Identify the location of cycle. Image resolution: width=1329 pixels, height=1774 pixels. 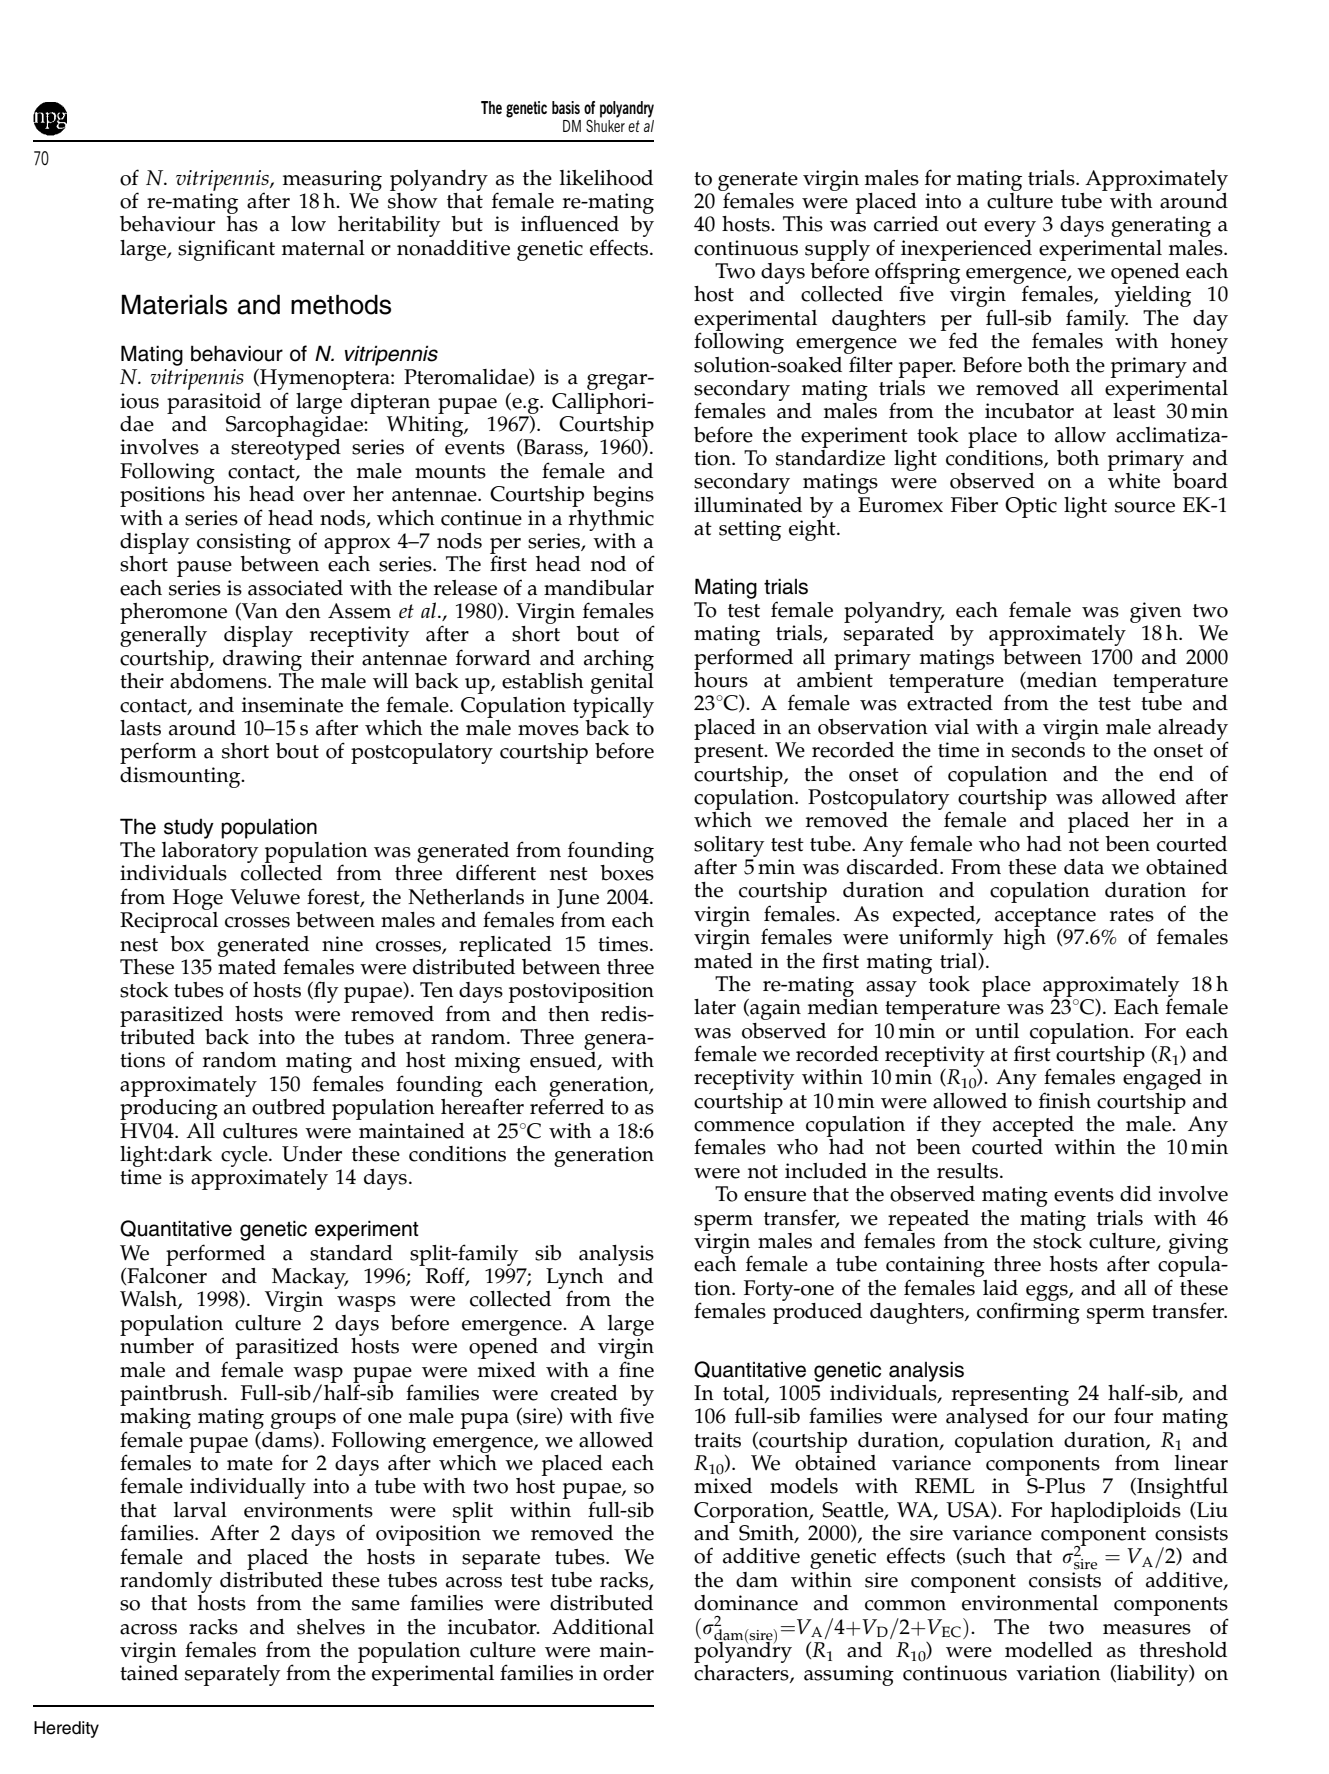
(245, 1156).
